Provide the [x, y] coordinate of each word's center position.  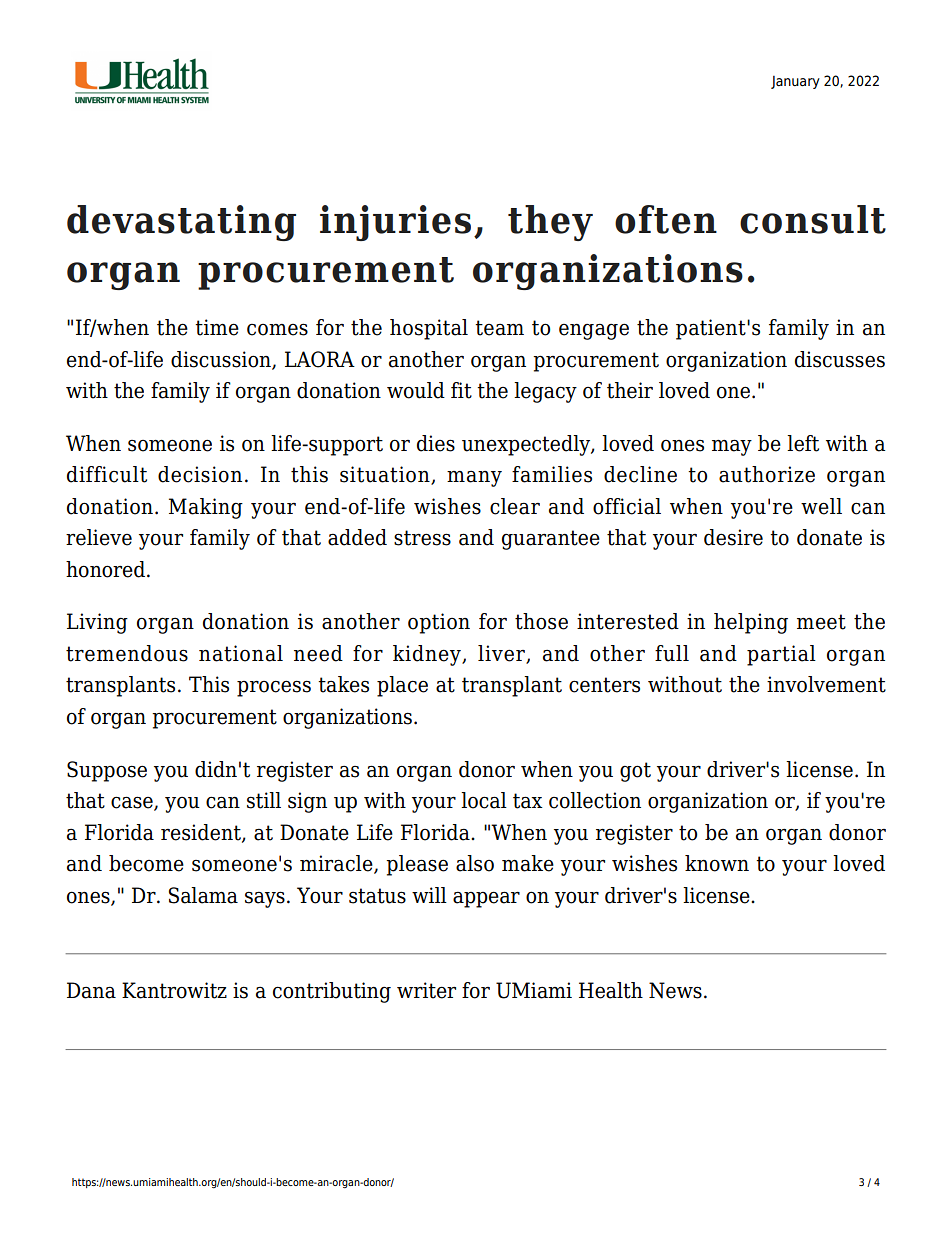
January [795, 82]
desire [733, 537]
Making [206, 508]
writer [426, 990]
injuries [395, 223]
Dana [91, 990]
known [717, 863]
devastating [181, 223]
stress [422, 538]
